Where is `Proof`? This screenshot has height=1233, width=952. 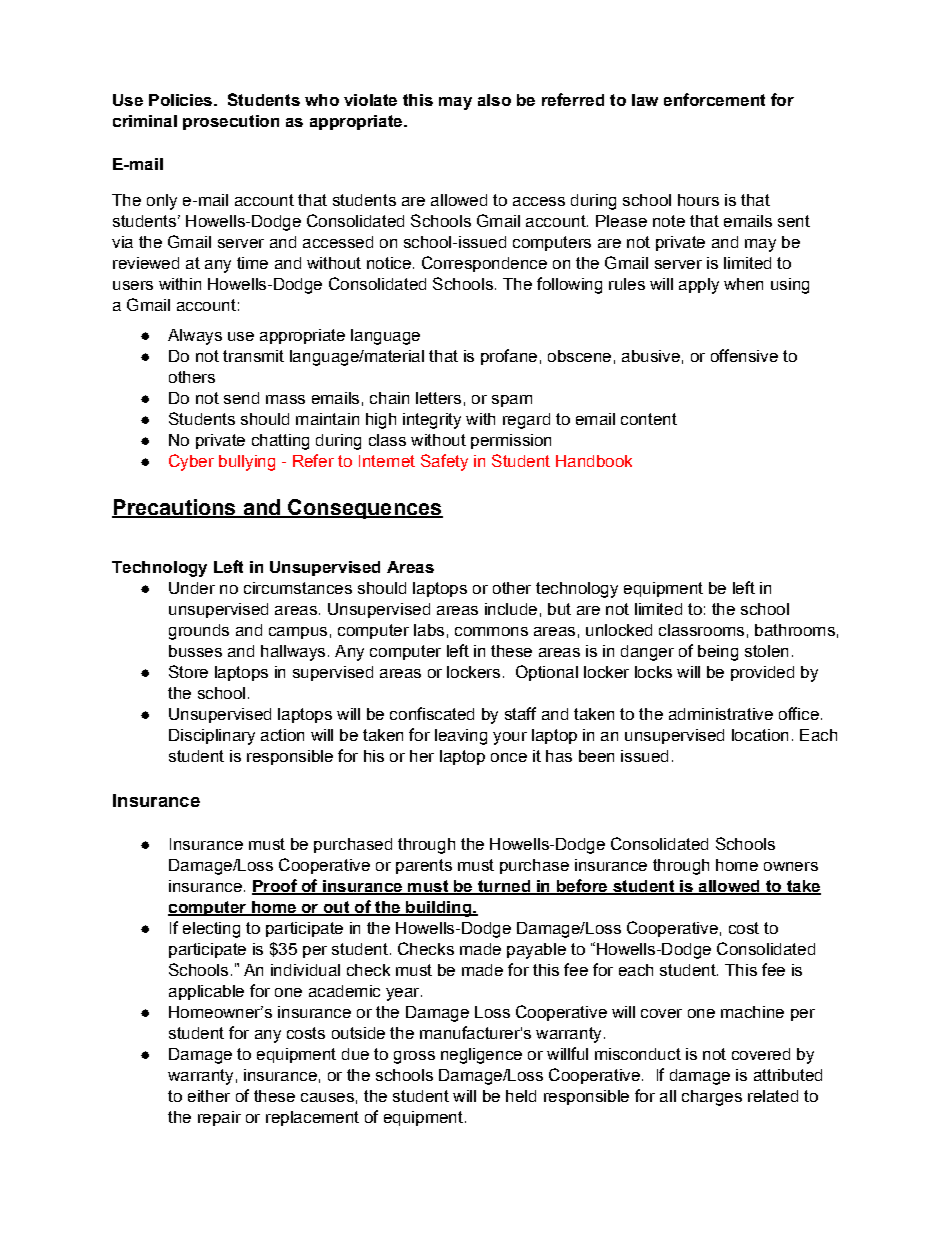 Proof is located at coordinates (275, 887).
